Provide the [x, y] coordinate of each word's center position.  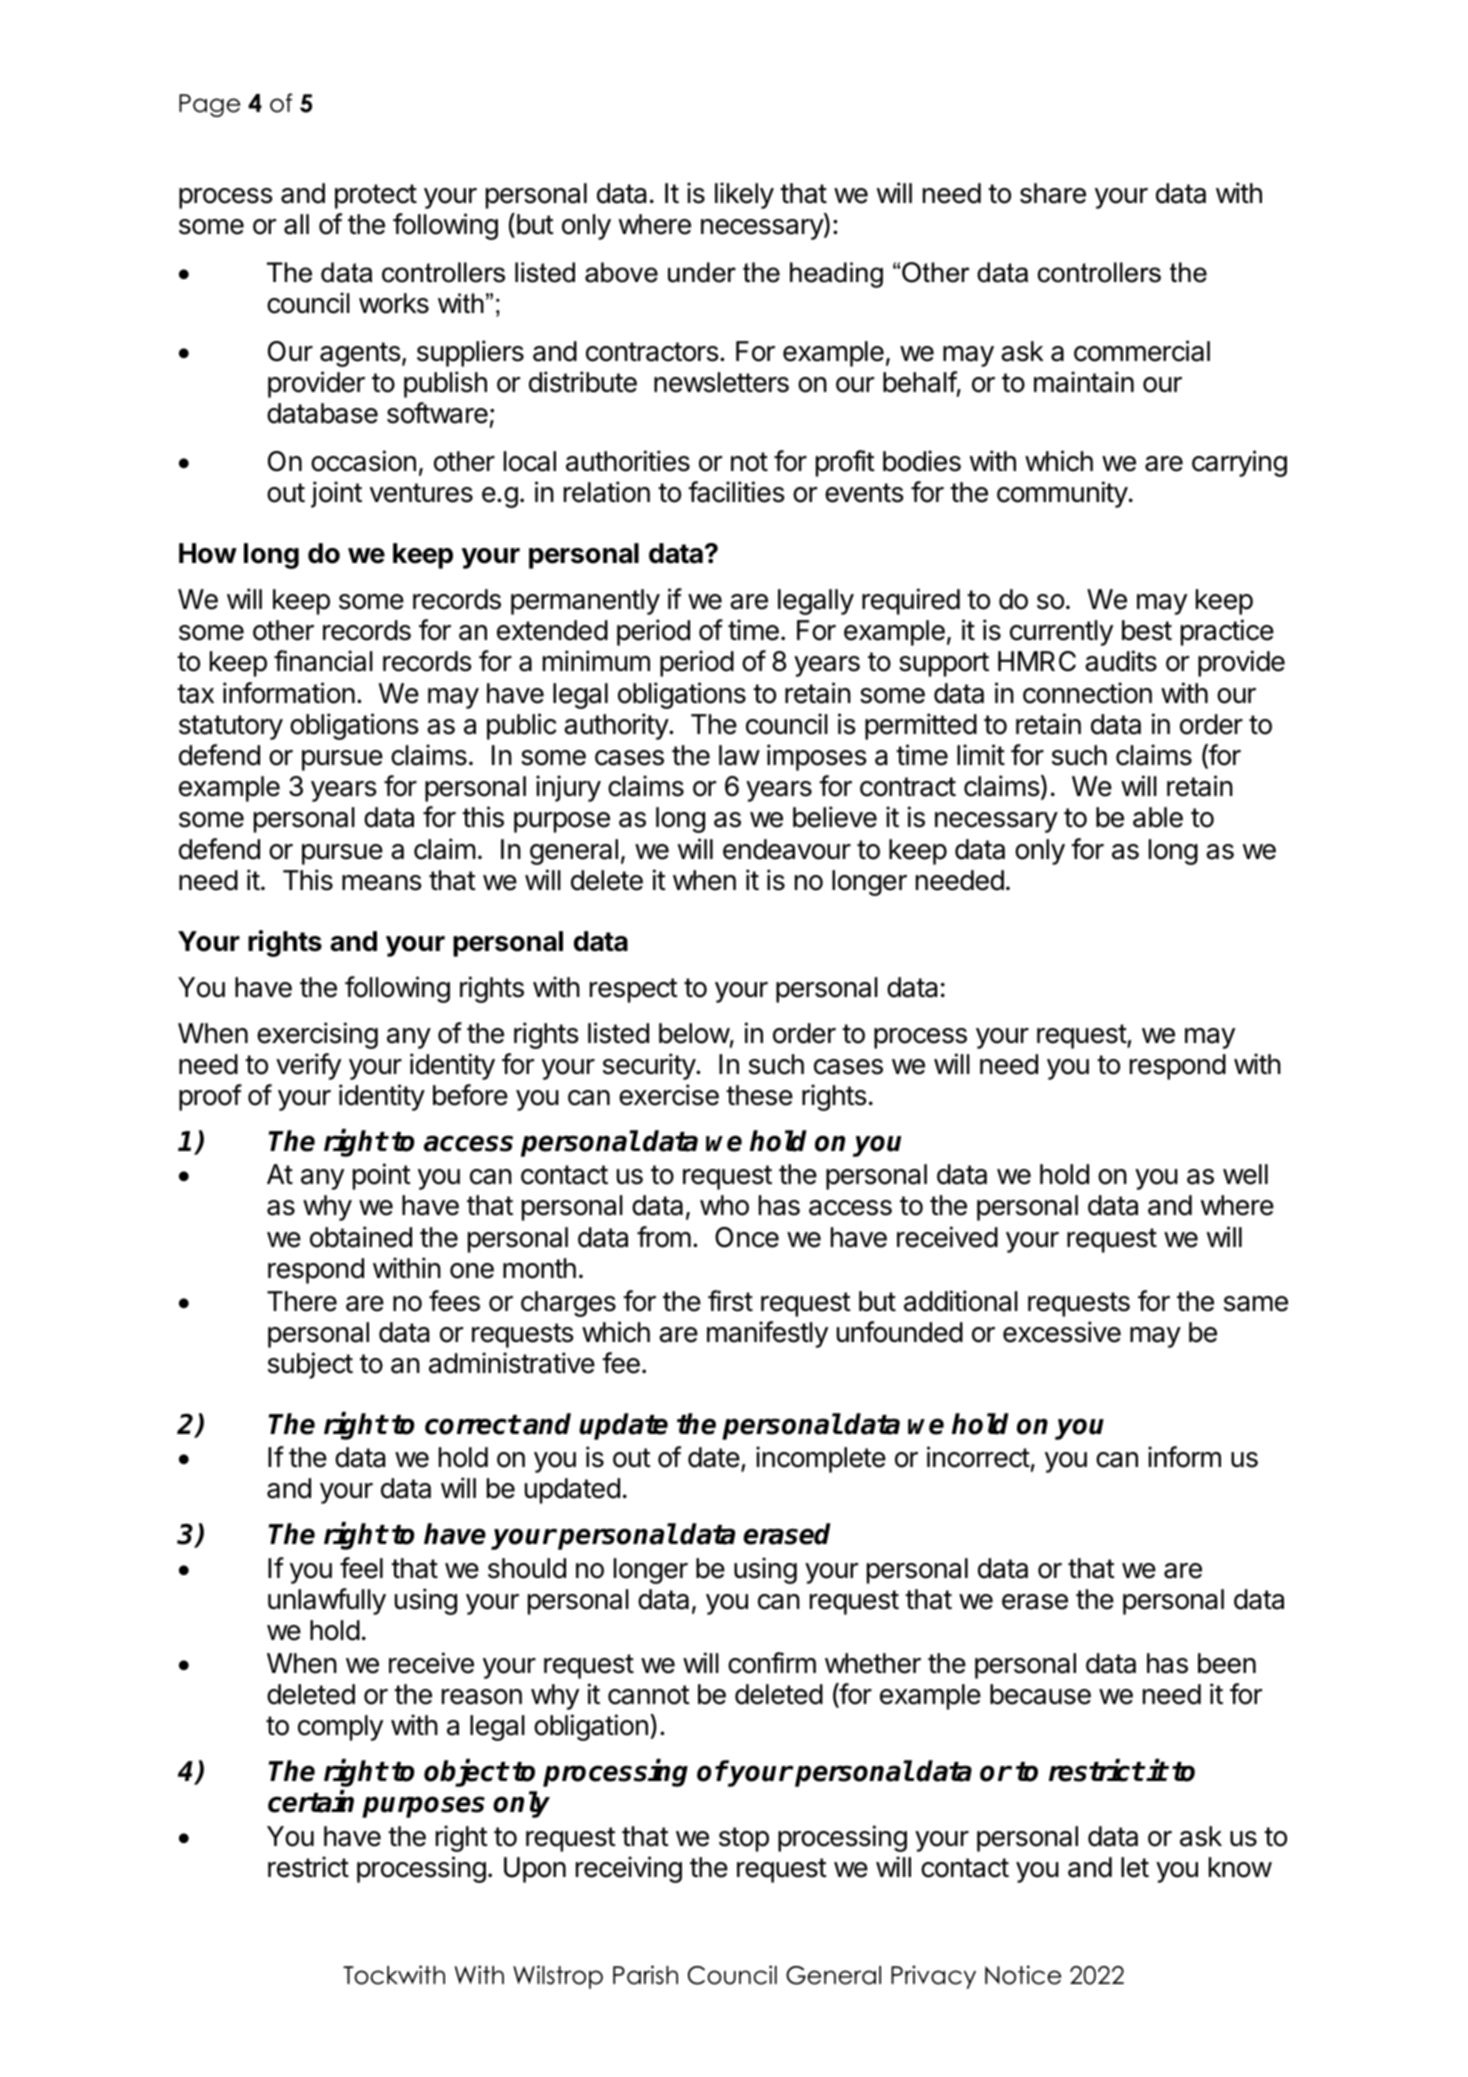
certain [311, 1802]
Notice [1023, 1975]
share [1053, 193]
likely [744, 195]
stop [744, 1839]
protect [376, 196]
